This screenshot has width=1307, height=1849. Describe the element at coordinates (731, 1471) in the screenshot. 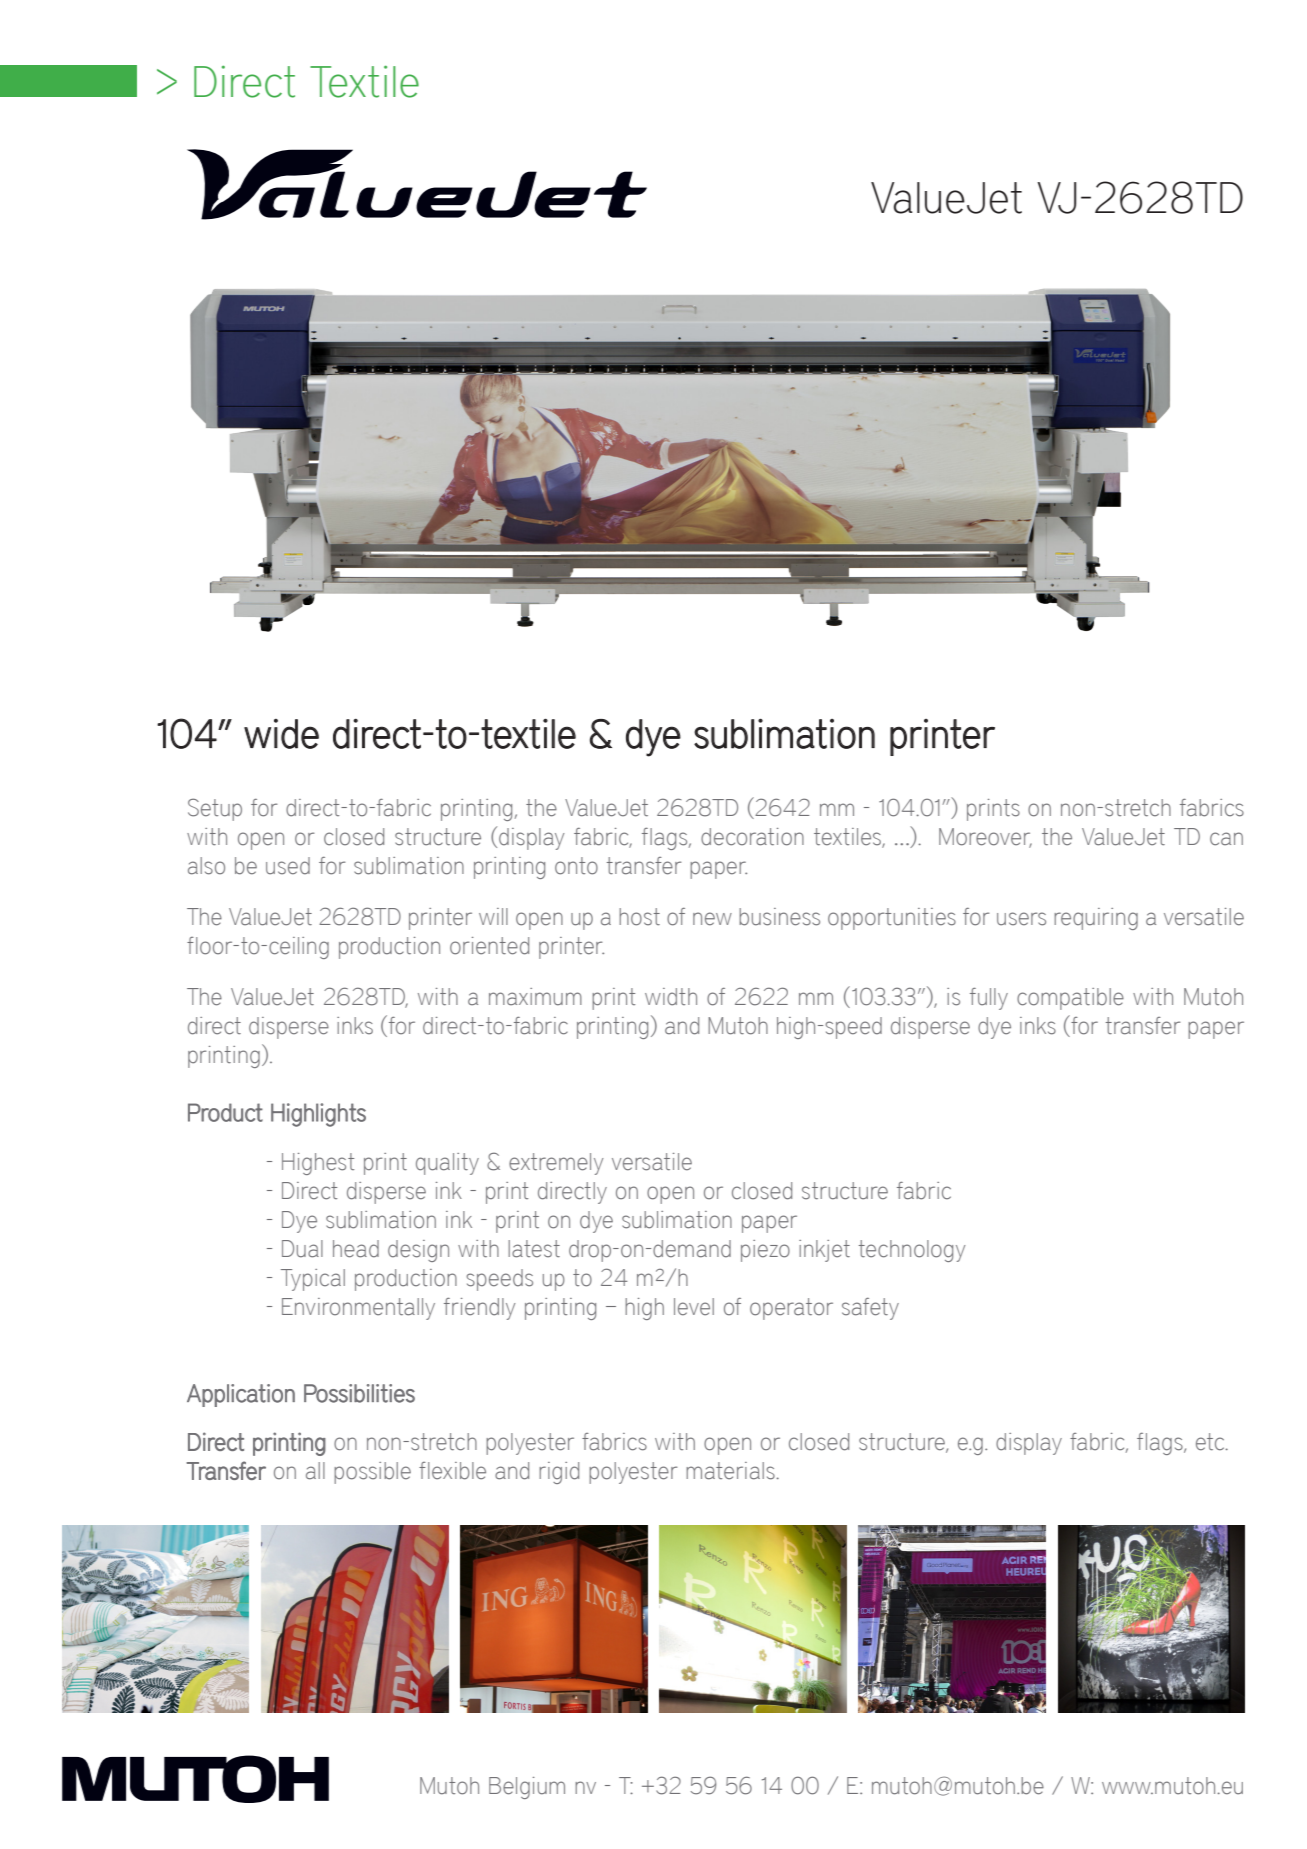

I see `materials` at that location.
